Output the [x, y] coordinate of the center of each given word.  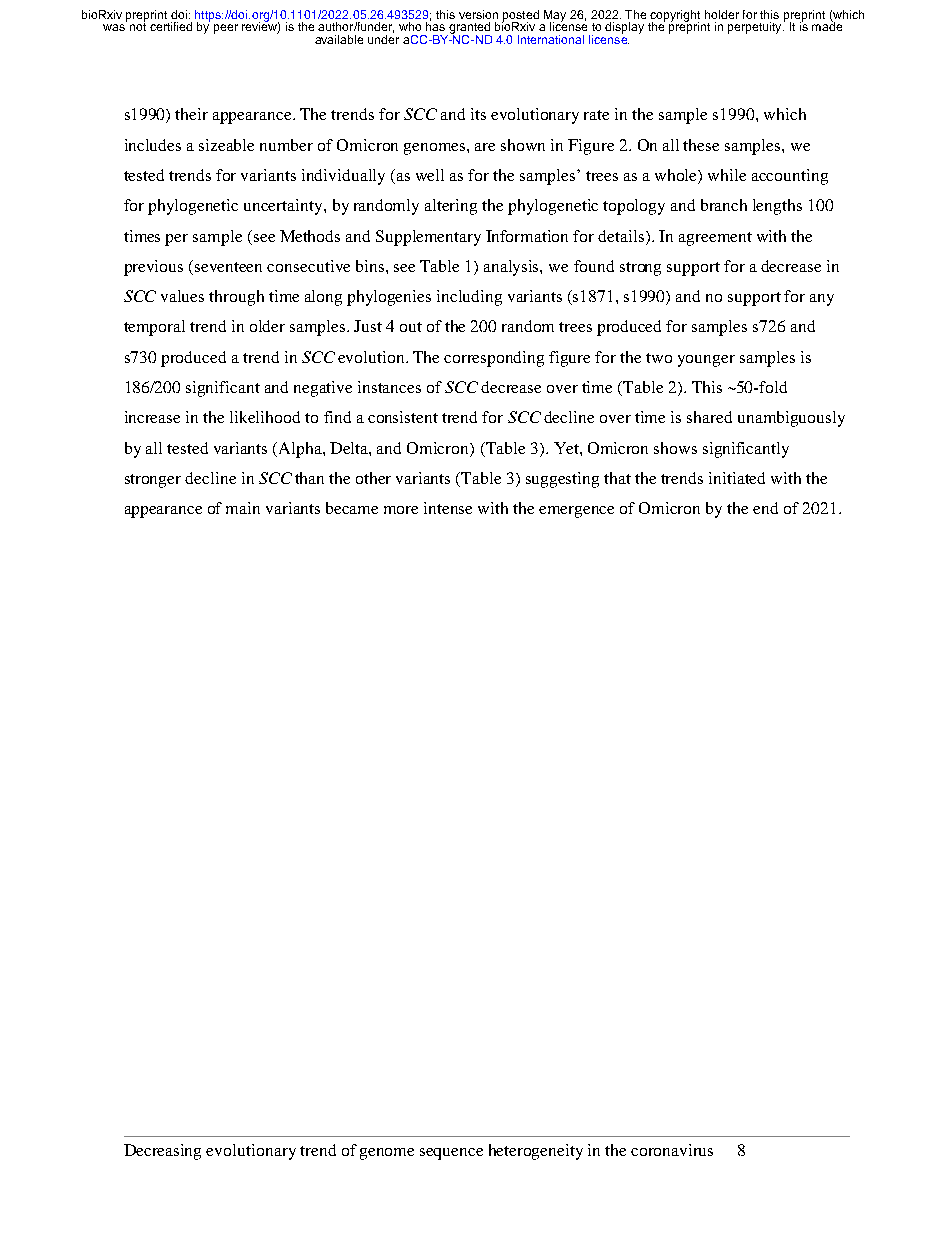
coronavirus [672, 1150]
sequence [451, 1154]
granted [468, 29]
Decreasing [162, 1152]
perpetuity [756, 28]
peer [226, 29]
